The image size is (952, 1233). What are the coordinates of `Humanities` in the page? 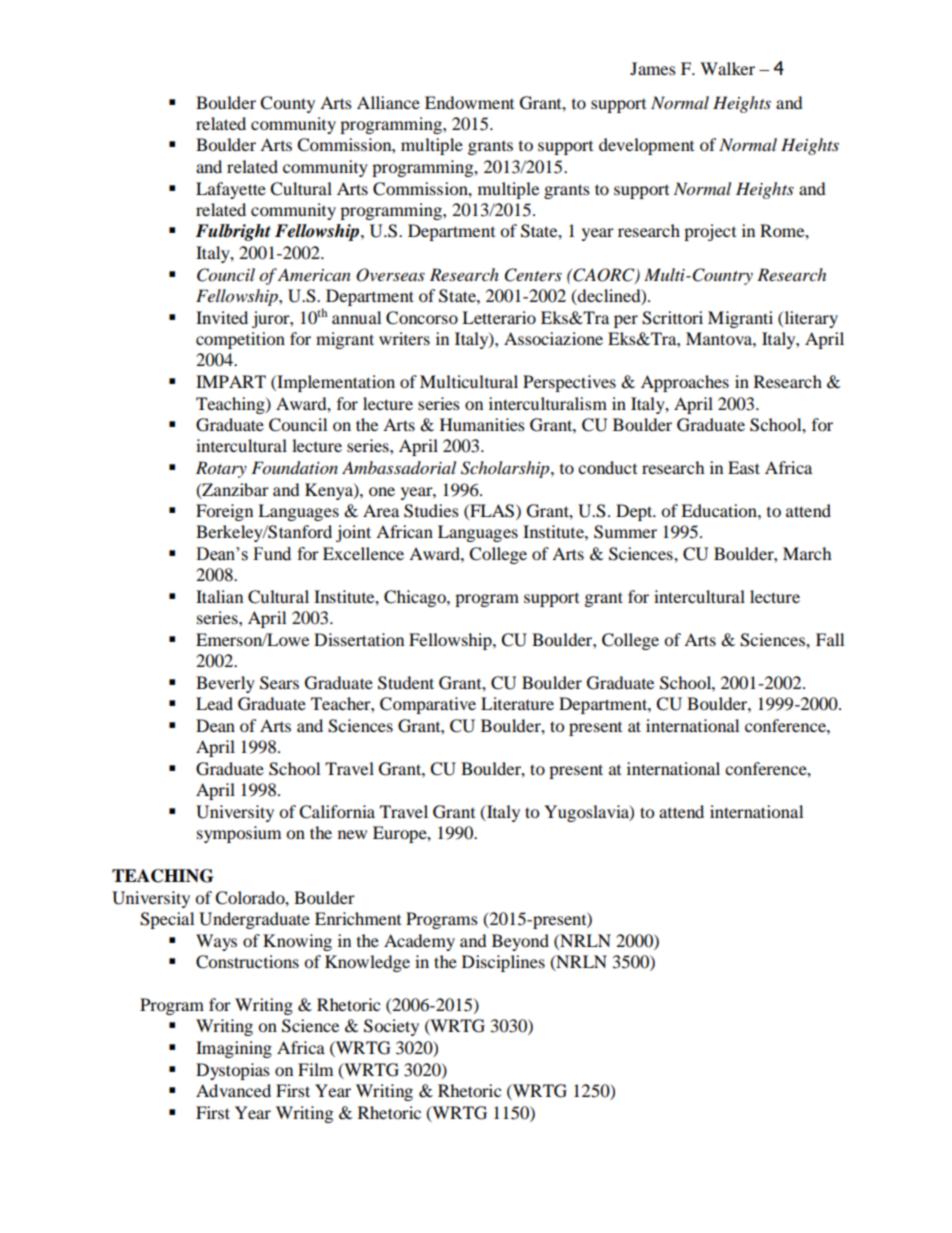 It's located at (482, 424).
